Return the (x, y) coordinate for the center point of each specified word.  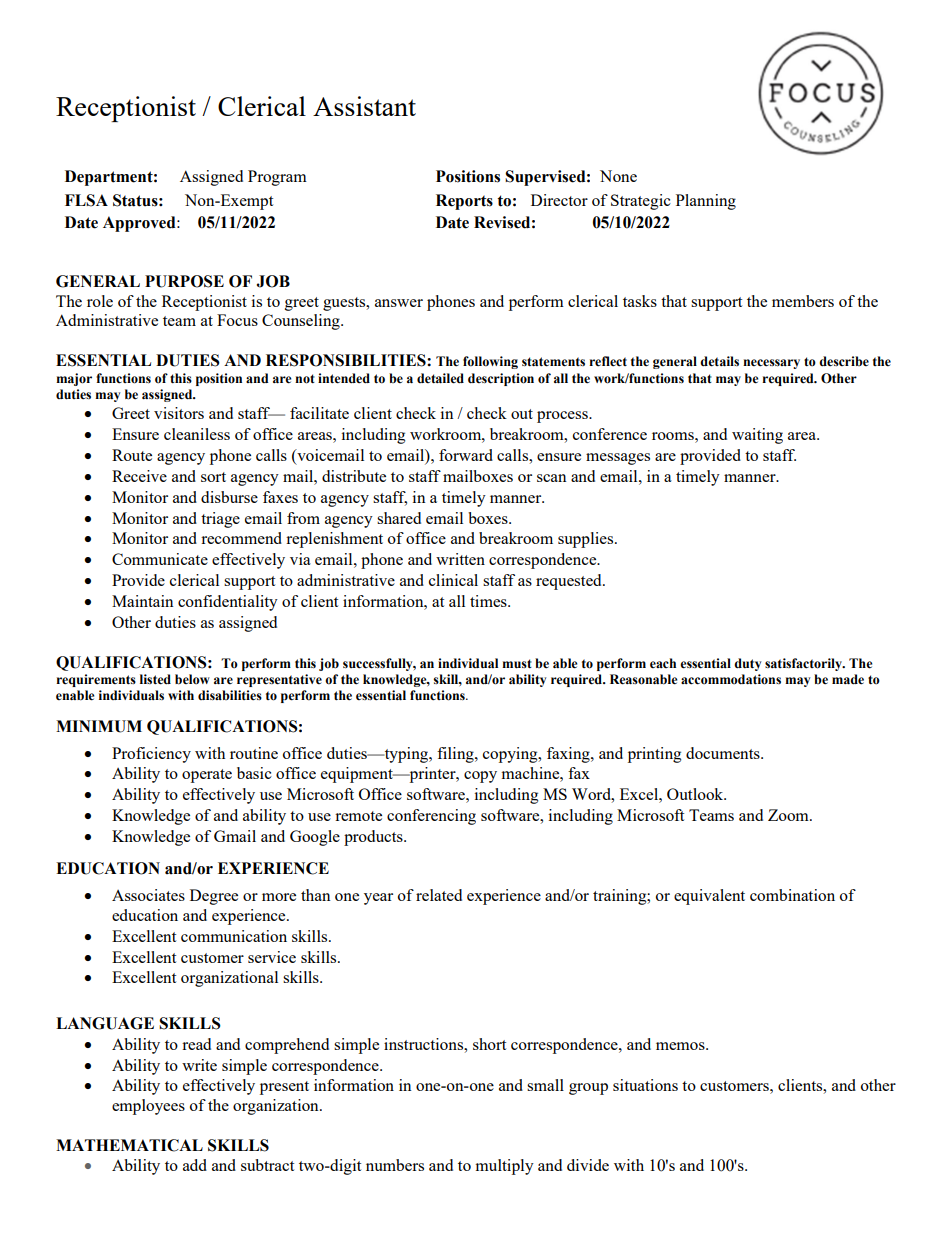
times (489, 601)
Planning (706, 202)
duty (747, 664)
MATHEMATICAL (129, 1145)
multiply (504, 1167)
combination (792, 895)
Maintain (142, 601)
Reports (464, 202)
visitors (179, 413)
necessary (771, 364)
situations (645, 1085)
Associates (148, 895)
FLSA (86, 200)
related (439, 895)
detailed (440, 378)
